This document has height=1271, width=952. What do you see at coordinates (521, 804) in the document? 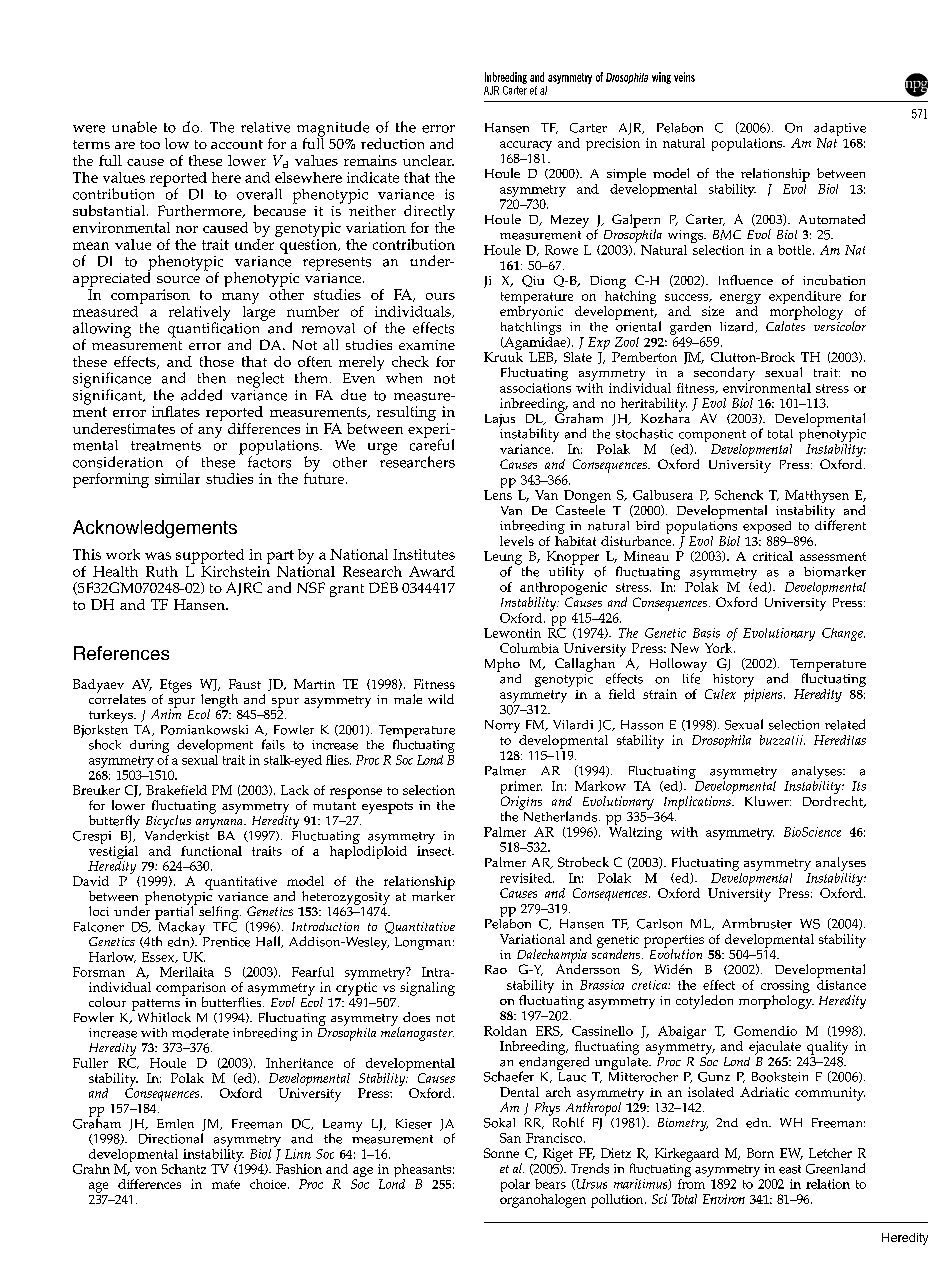
I see `Origins` at bounding box center [521, 804].
